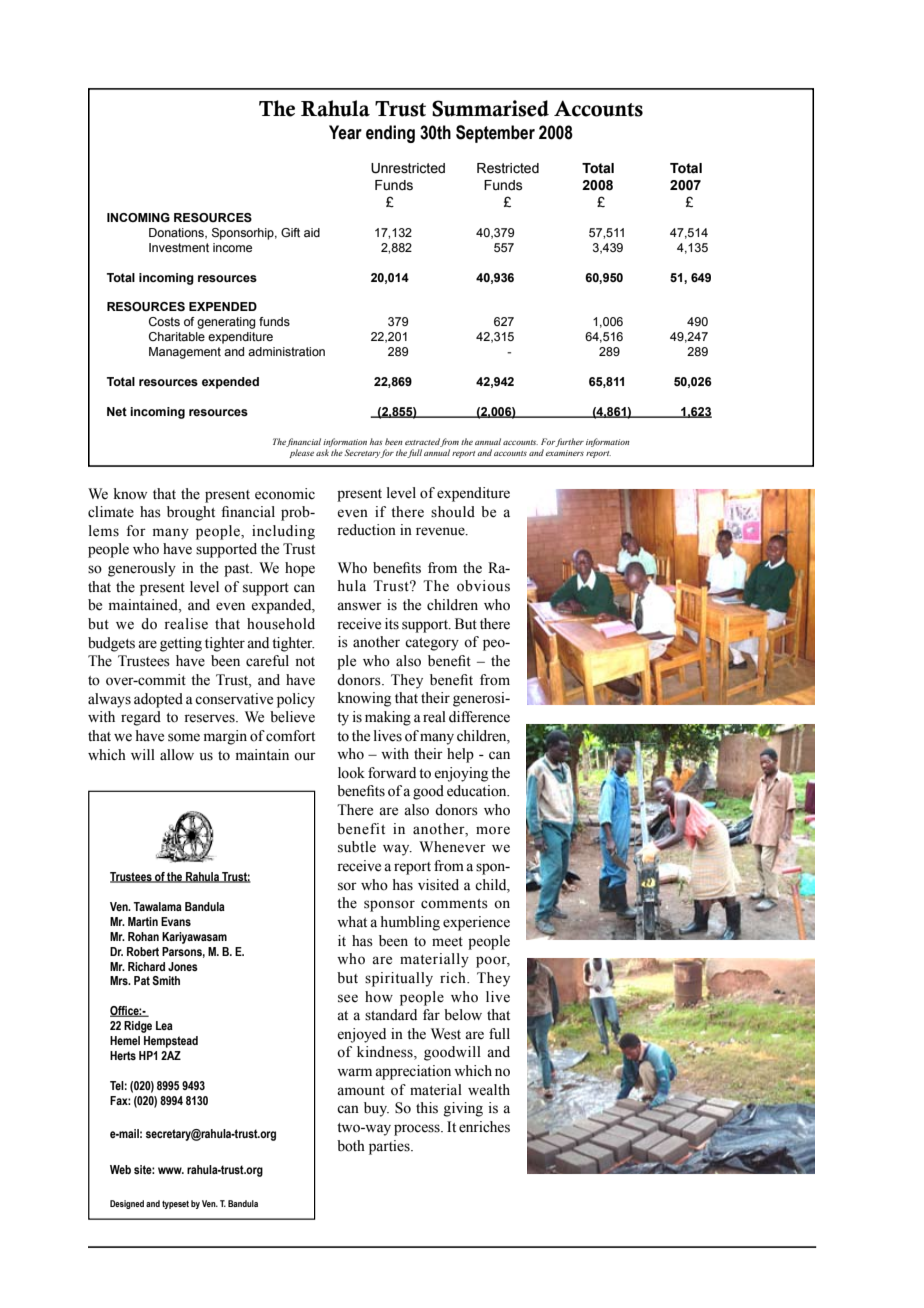 The height and width of the page is (1308, 924). I want to click on getting, so click(181, 644).
